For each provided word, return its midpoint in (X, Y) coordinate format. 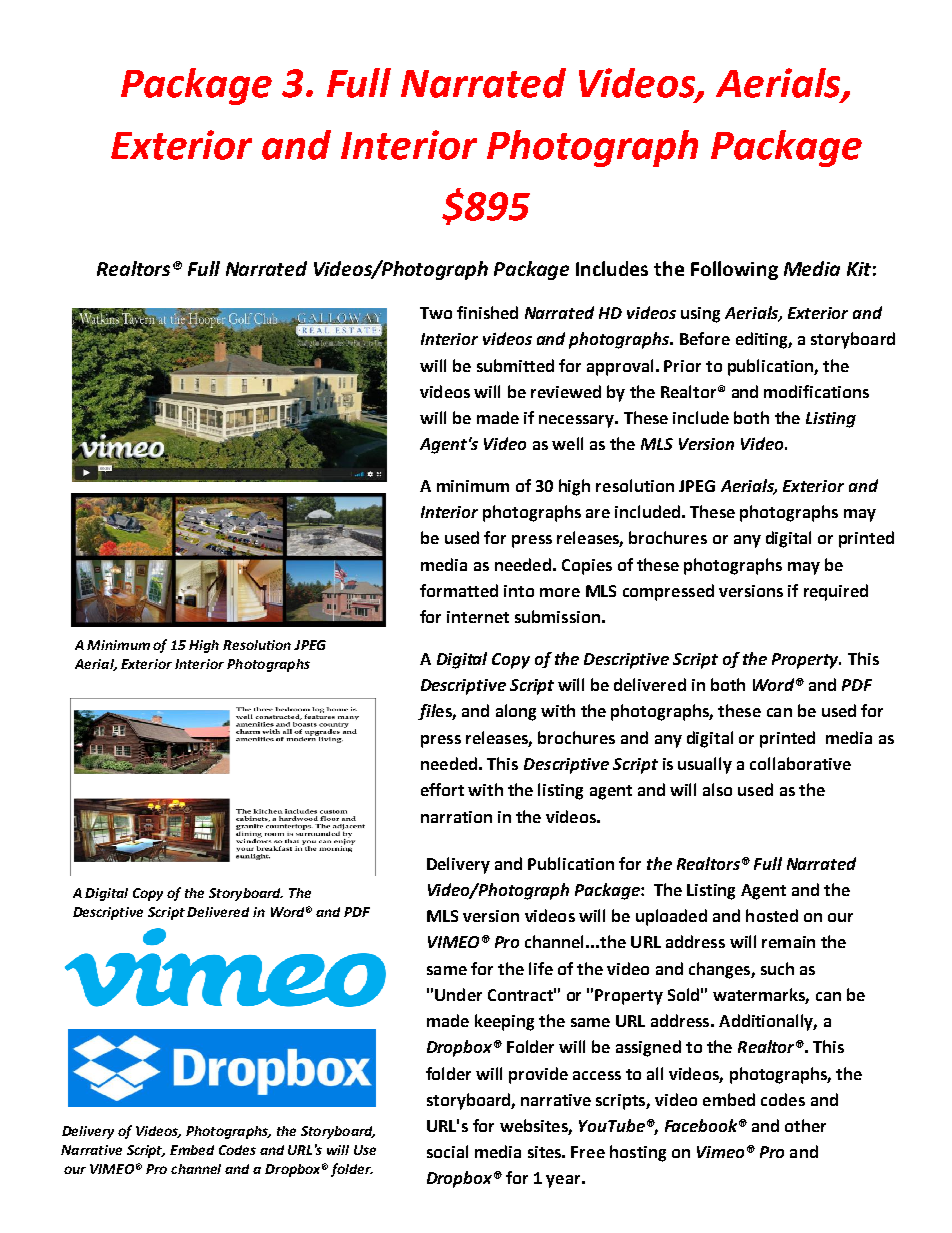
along (516, 712)
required (836, 592)
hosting (638, 1153)
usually (705, 765)
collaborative (800, 763)
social (447, 1151)
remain (788, 942)
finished (487, 312)
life (541, 968)
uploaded (671, 917)
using (700, 315)
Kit (859, 269)
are (598, 513)
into (519, 591)
